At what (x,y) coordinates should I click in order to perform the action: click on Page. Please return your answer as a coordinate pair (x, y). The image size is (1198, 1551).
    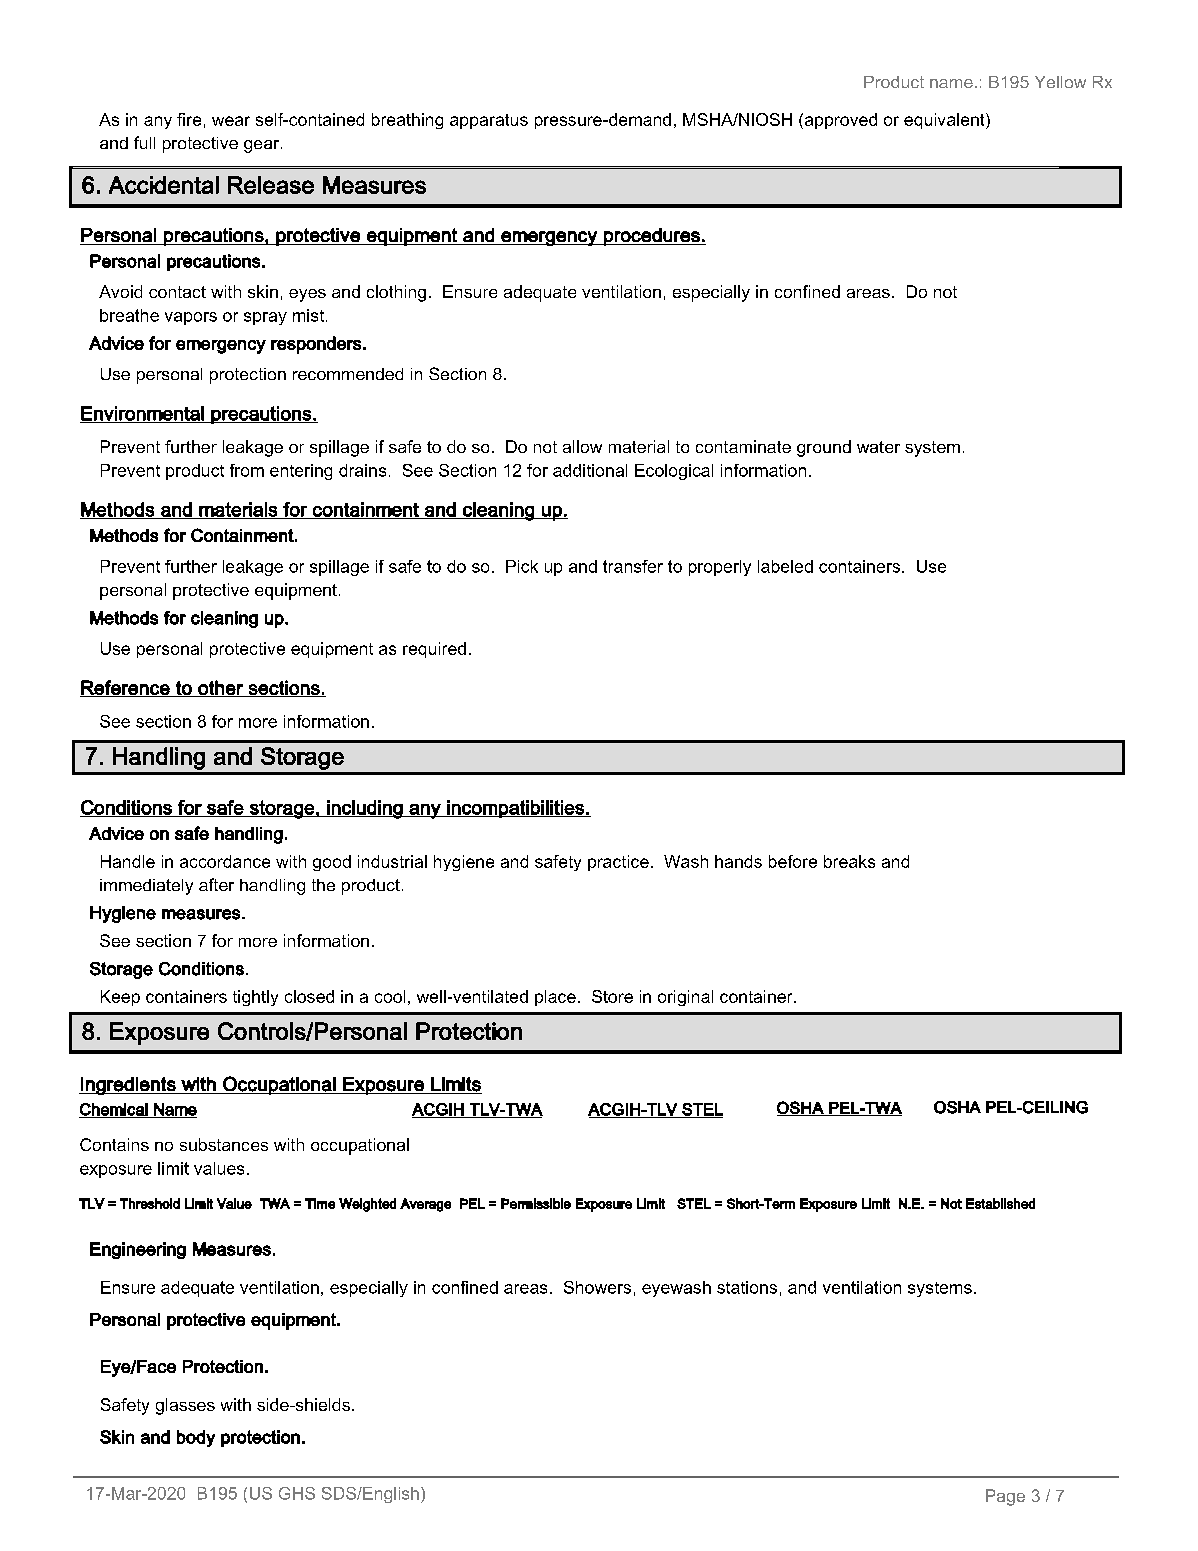
    Looking at the image, I should click on (1005, 1497).
